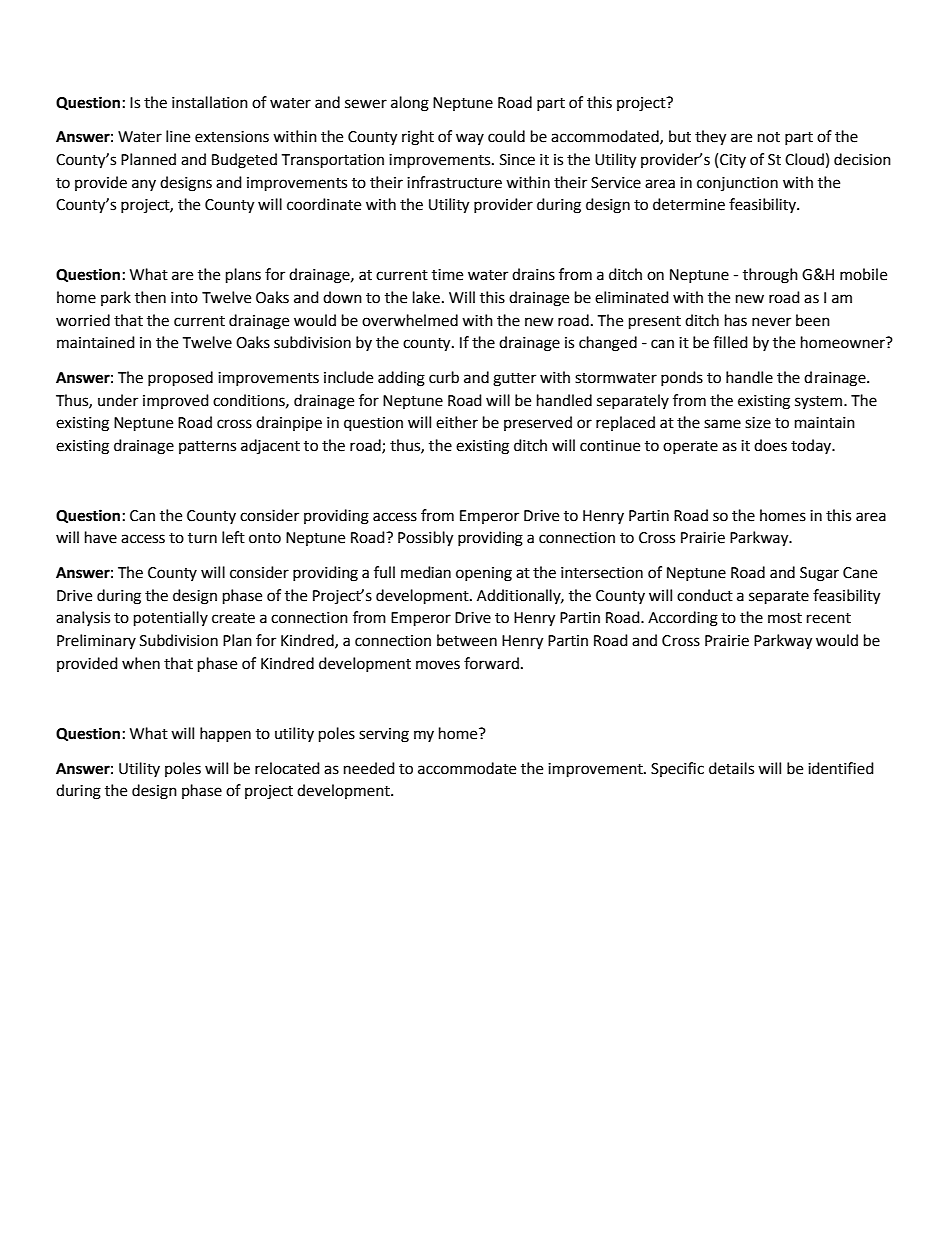  I want to click on into, so click(184, 298).
